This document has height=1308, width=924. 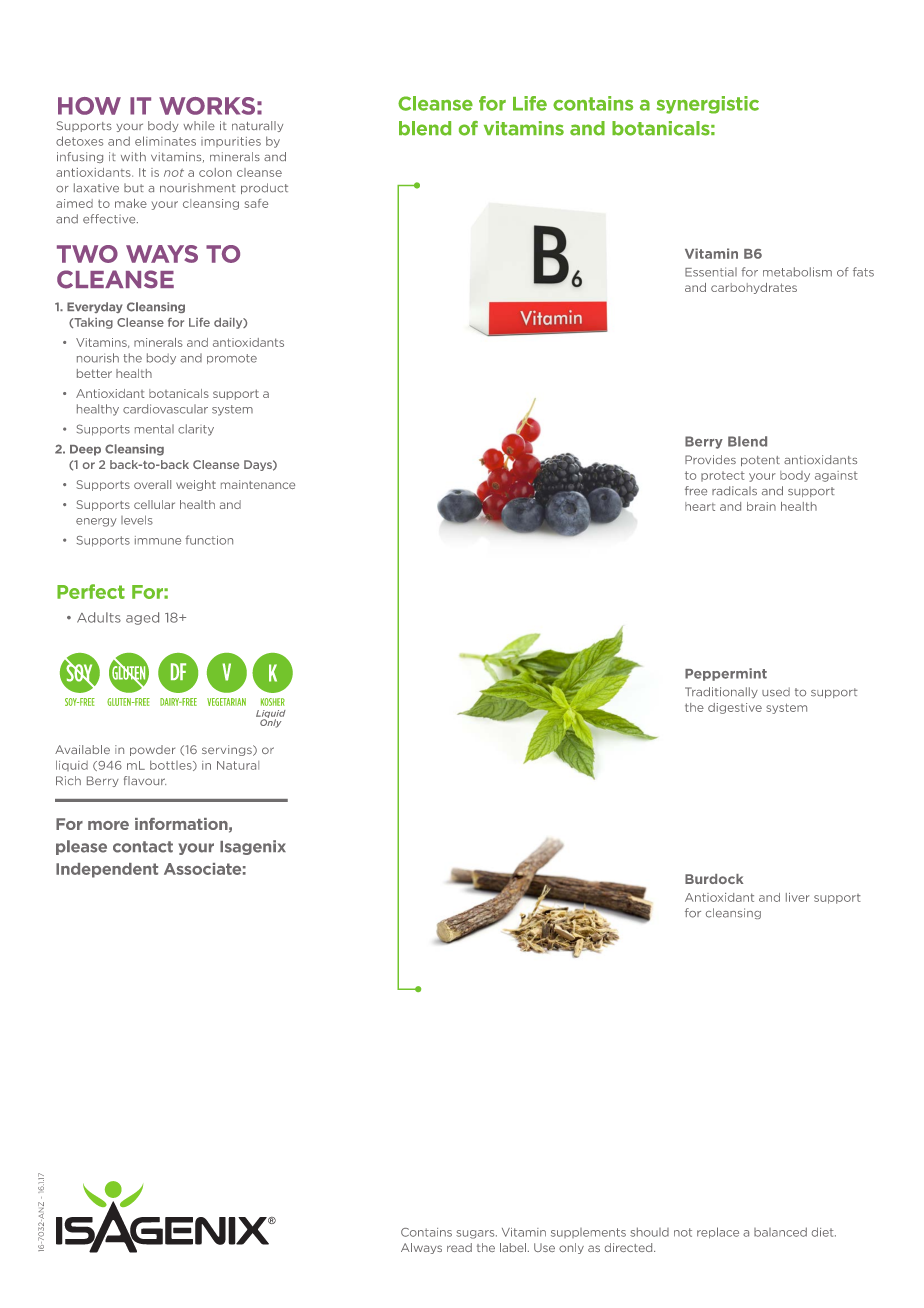 What do you see at coordinates (264, 188) in the document?
I see `product` at bounding box center [264, 188].
